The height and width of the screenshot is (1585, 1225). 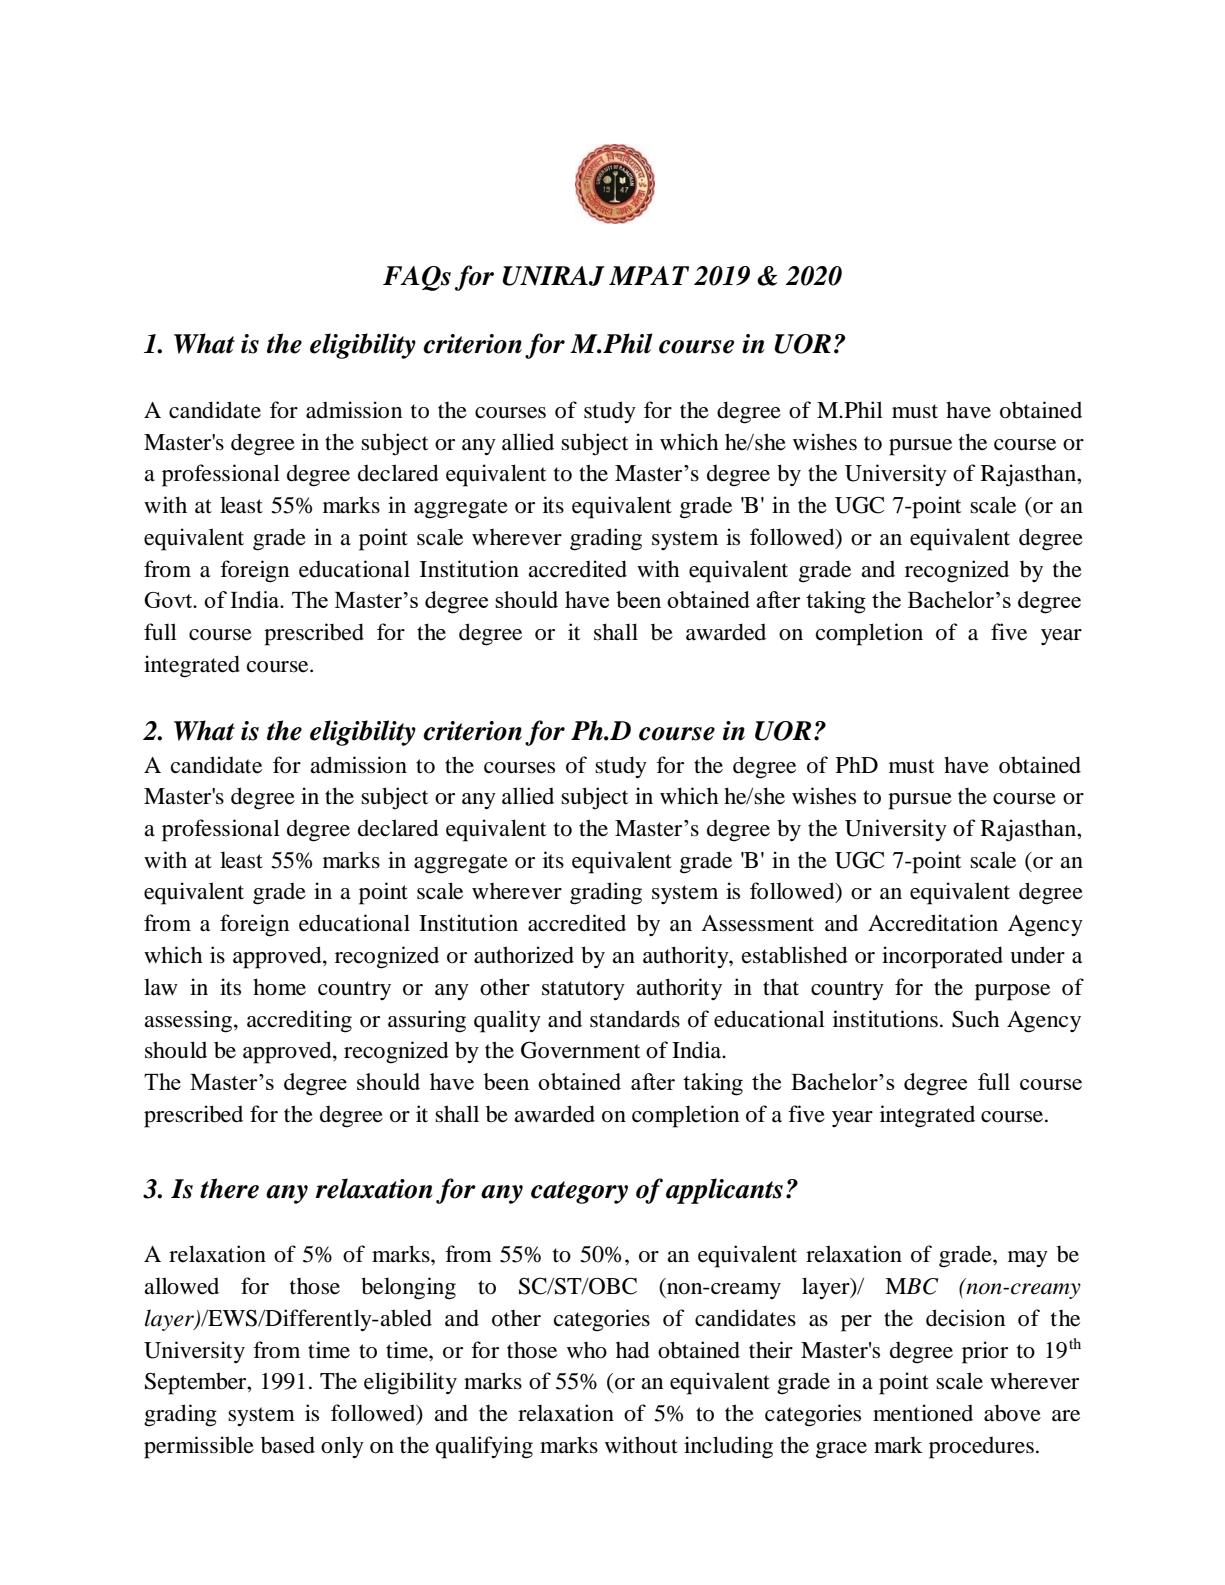 I want to click on authorized, so click(x=524, y=955).
